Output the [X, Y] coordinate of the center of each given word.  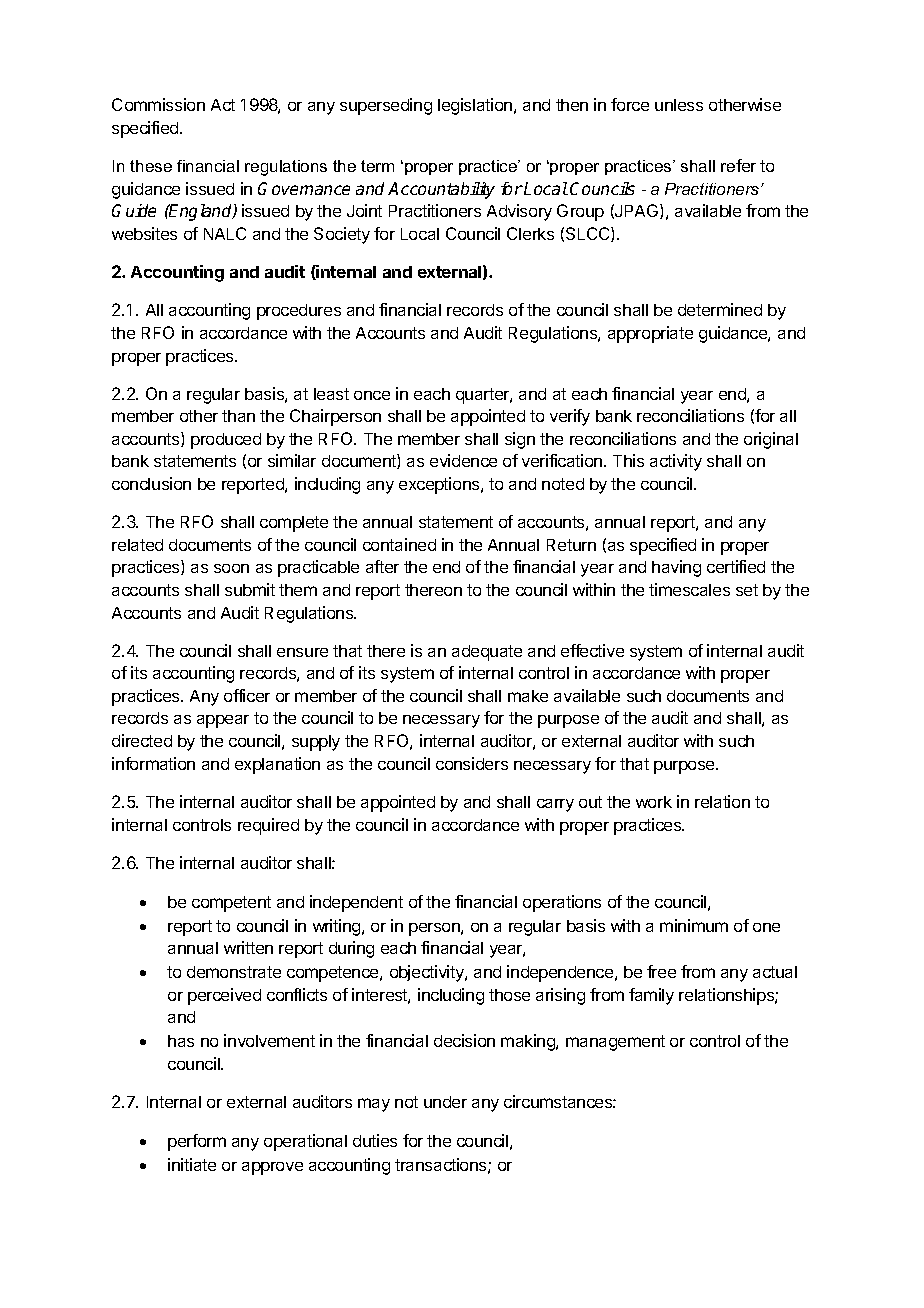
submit [250, 589]
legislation [476, 106]
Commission [158, 104]
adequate [487, 653]
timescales [689, 589]
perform [197, 1142]
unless [679, 105]
